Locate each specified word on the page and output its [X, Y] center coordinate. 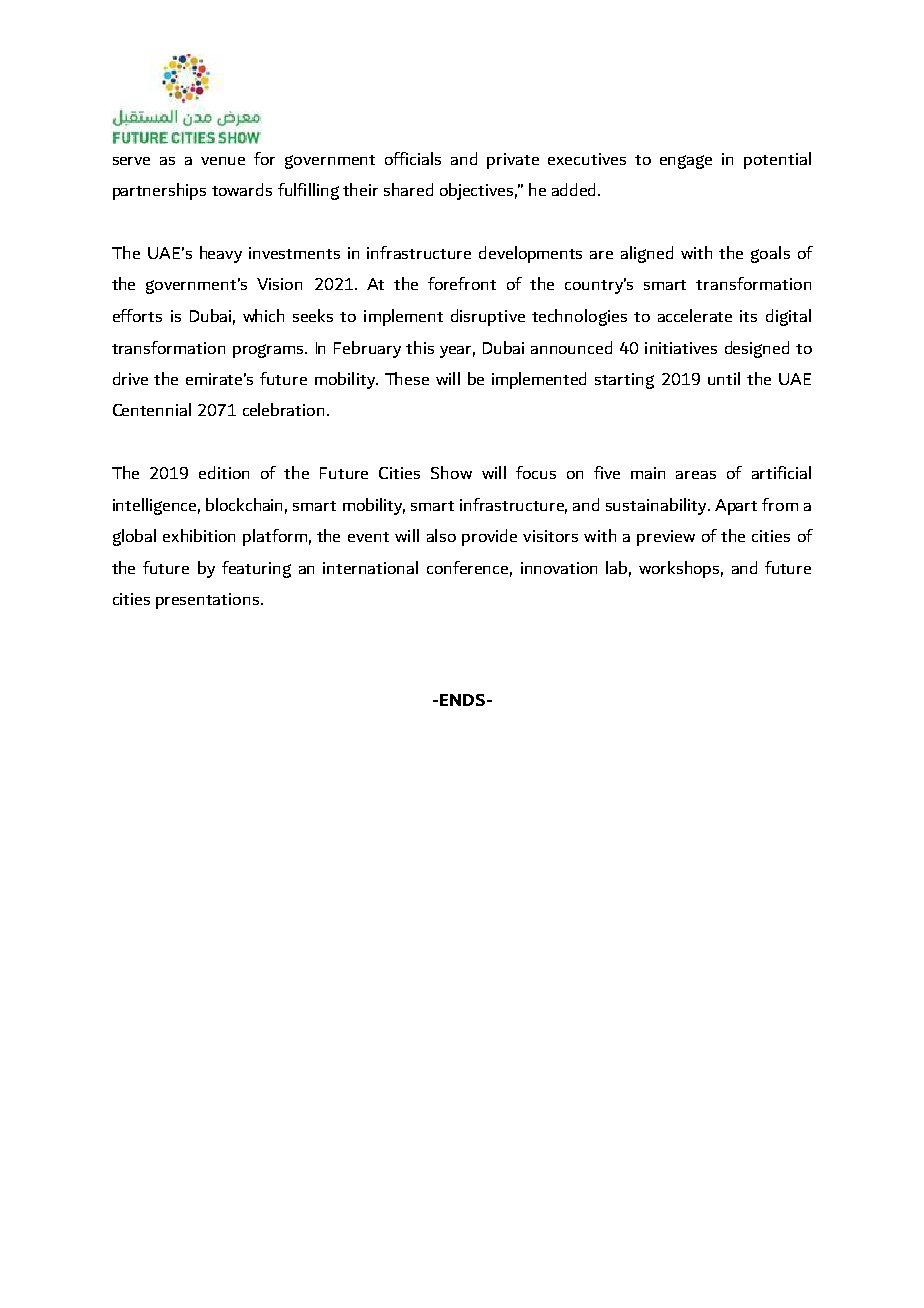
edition [224, 472]
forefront [462, 283]
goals [770, 254]
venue [223, 161]
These [407, 378]
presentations [209, 601]
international [370, 567]
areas [696, 475]
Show [451, 472]
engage [686, 162]
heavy [221, 254]
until [724, 378]
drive [130, 378]
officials [413, 158]
